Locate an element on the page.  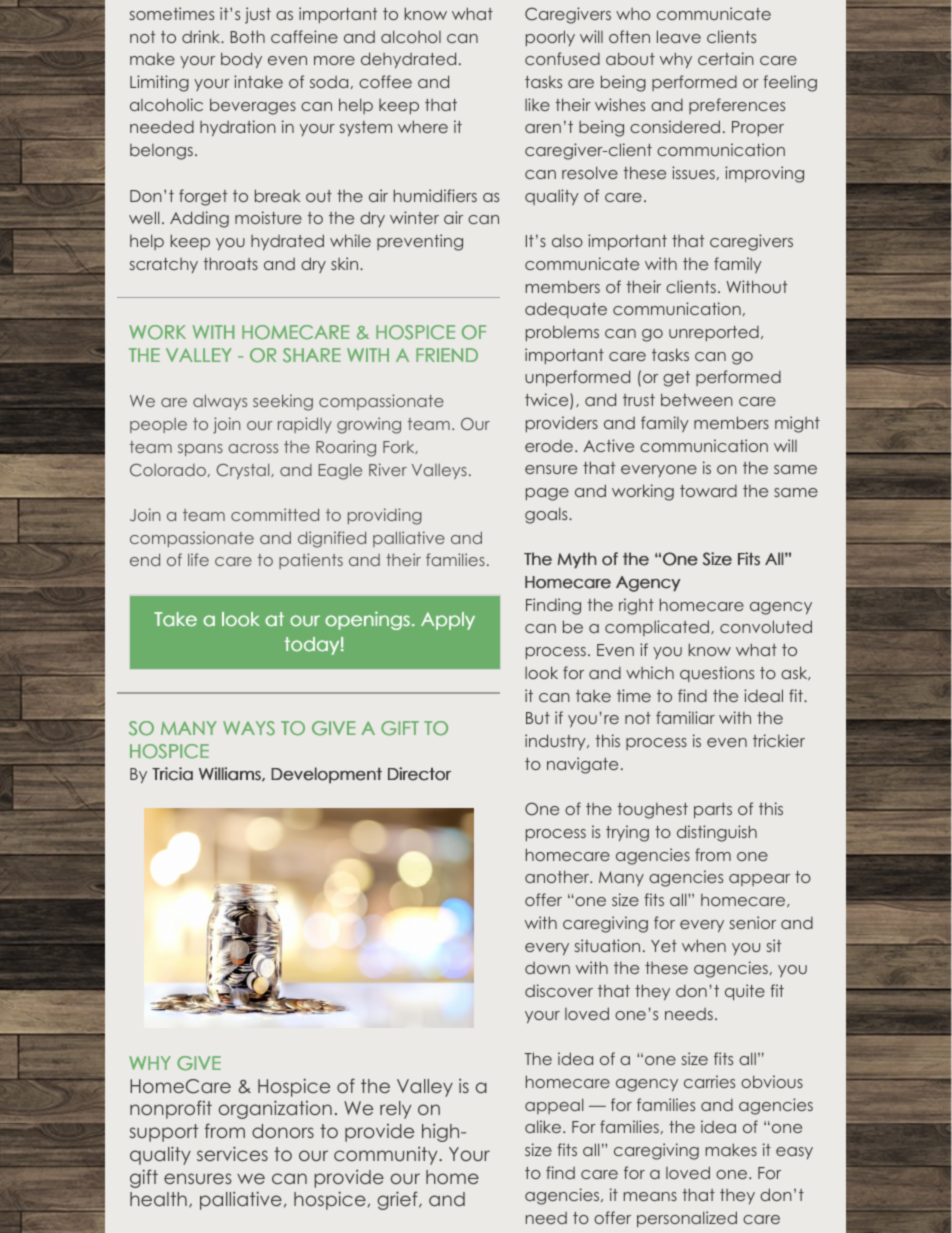
life is located at coordinates (198, 559).
